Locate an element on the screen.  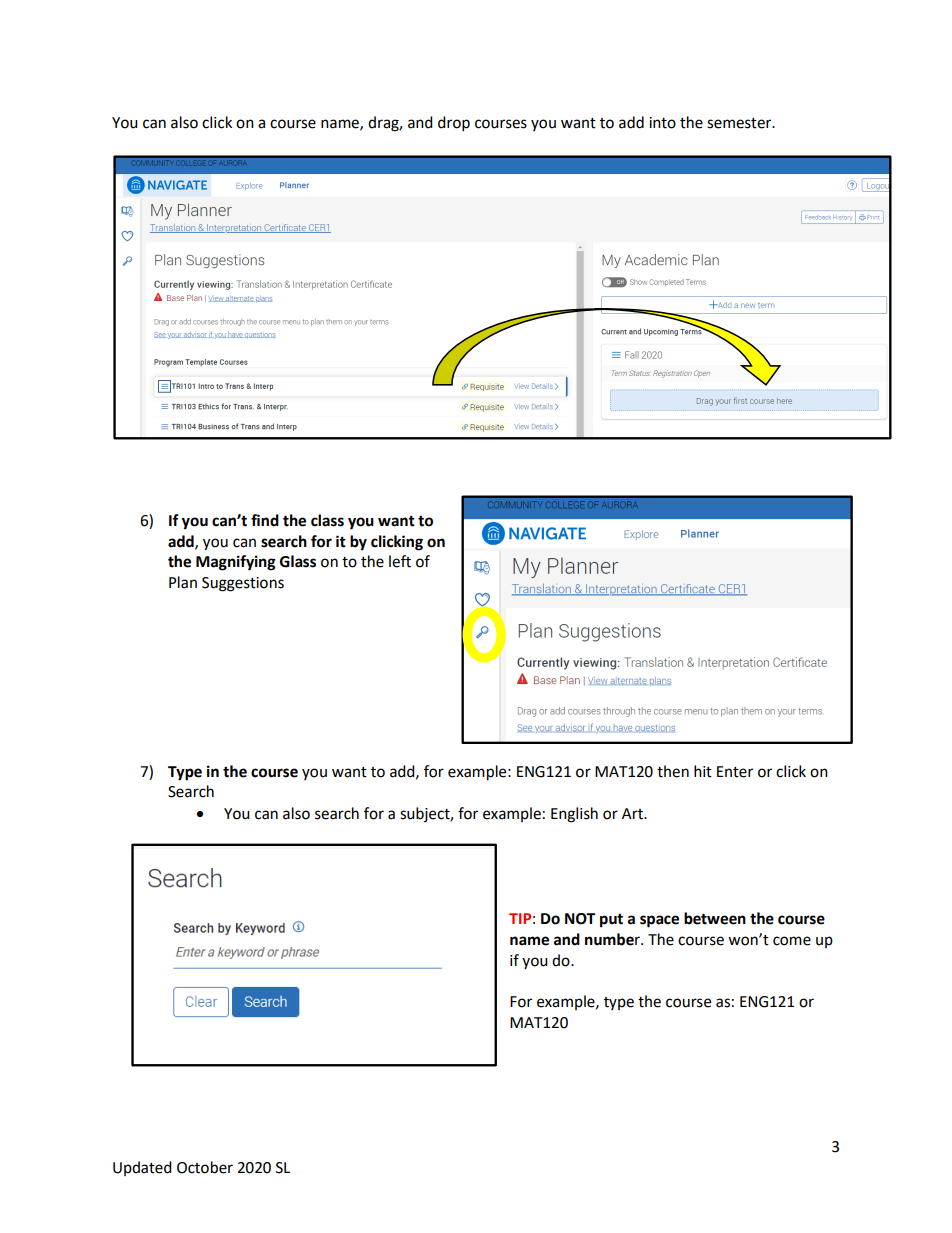
October is located at coordinates (205, 1167).
